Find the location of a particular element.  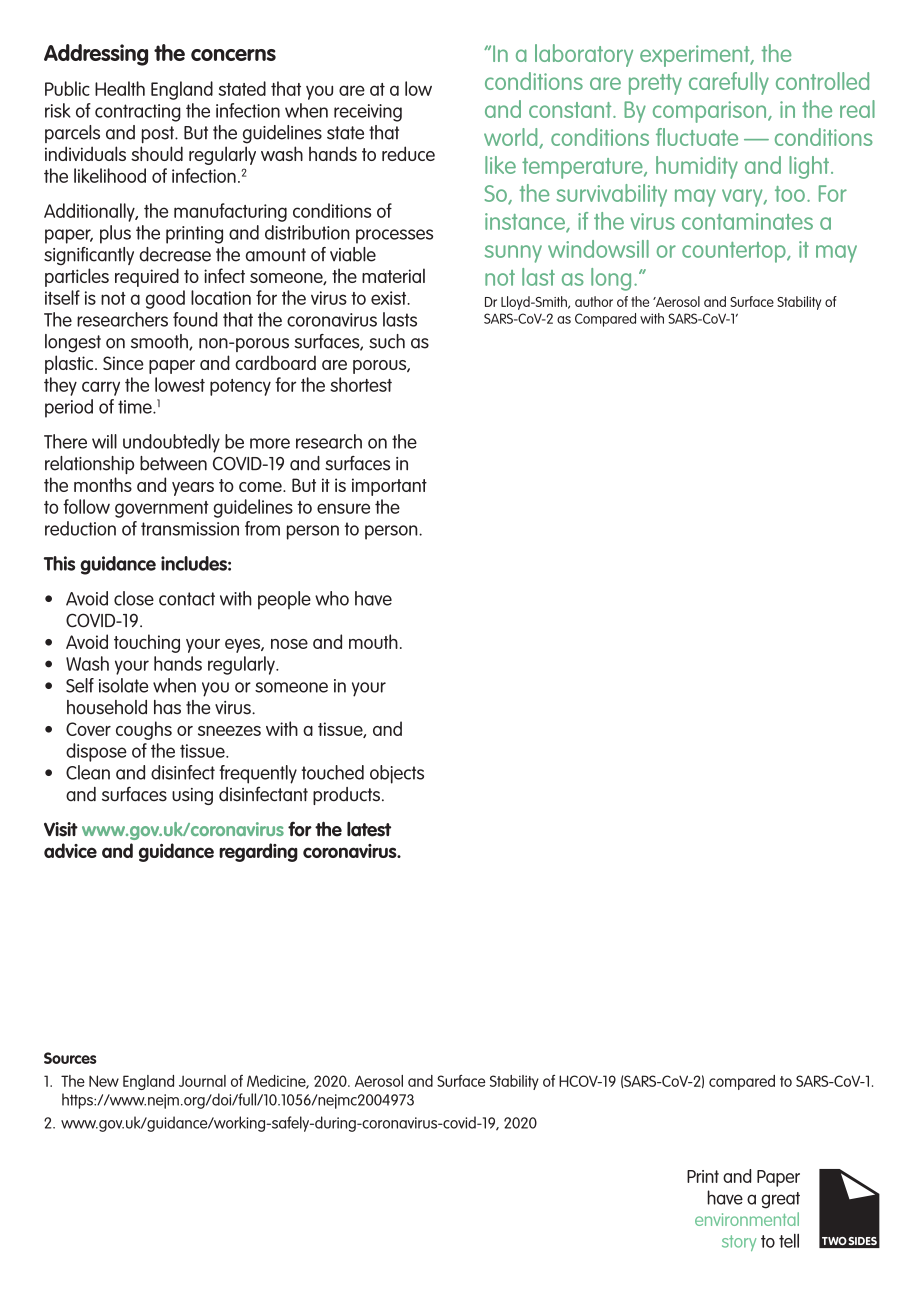

Journal is located at coordinates (202, 1081).
